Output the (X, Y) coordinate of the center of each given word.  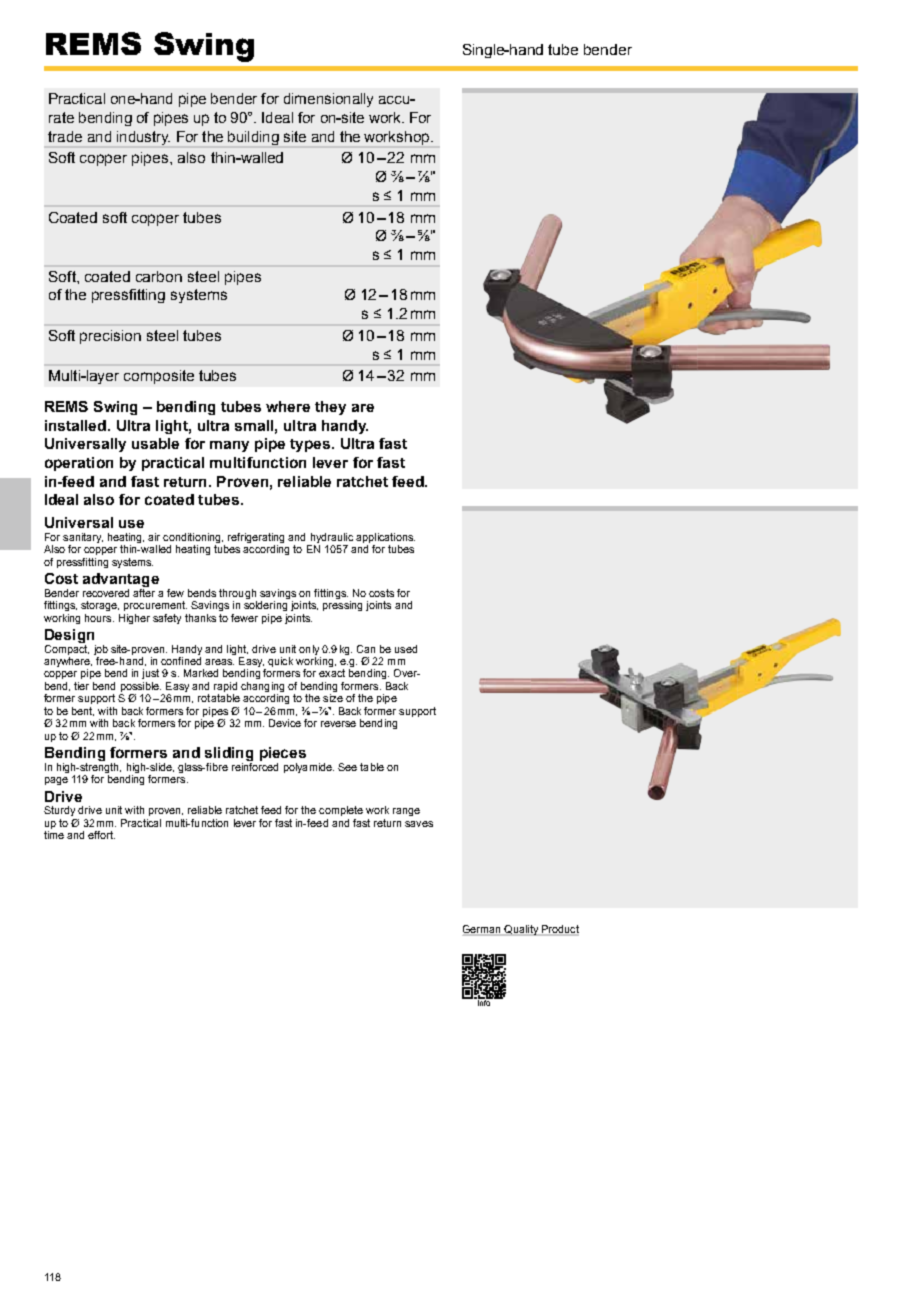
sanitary (83, 538)
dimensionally (328, 100)
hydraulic (332, 538)
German (483, 930)
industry (143, 138)
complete (341, 811)
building (253, 138)
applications (385, 538)
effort (101, 835)
